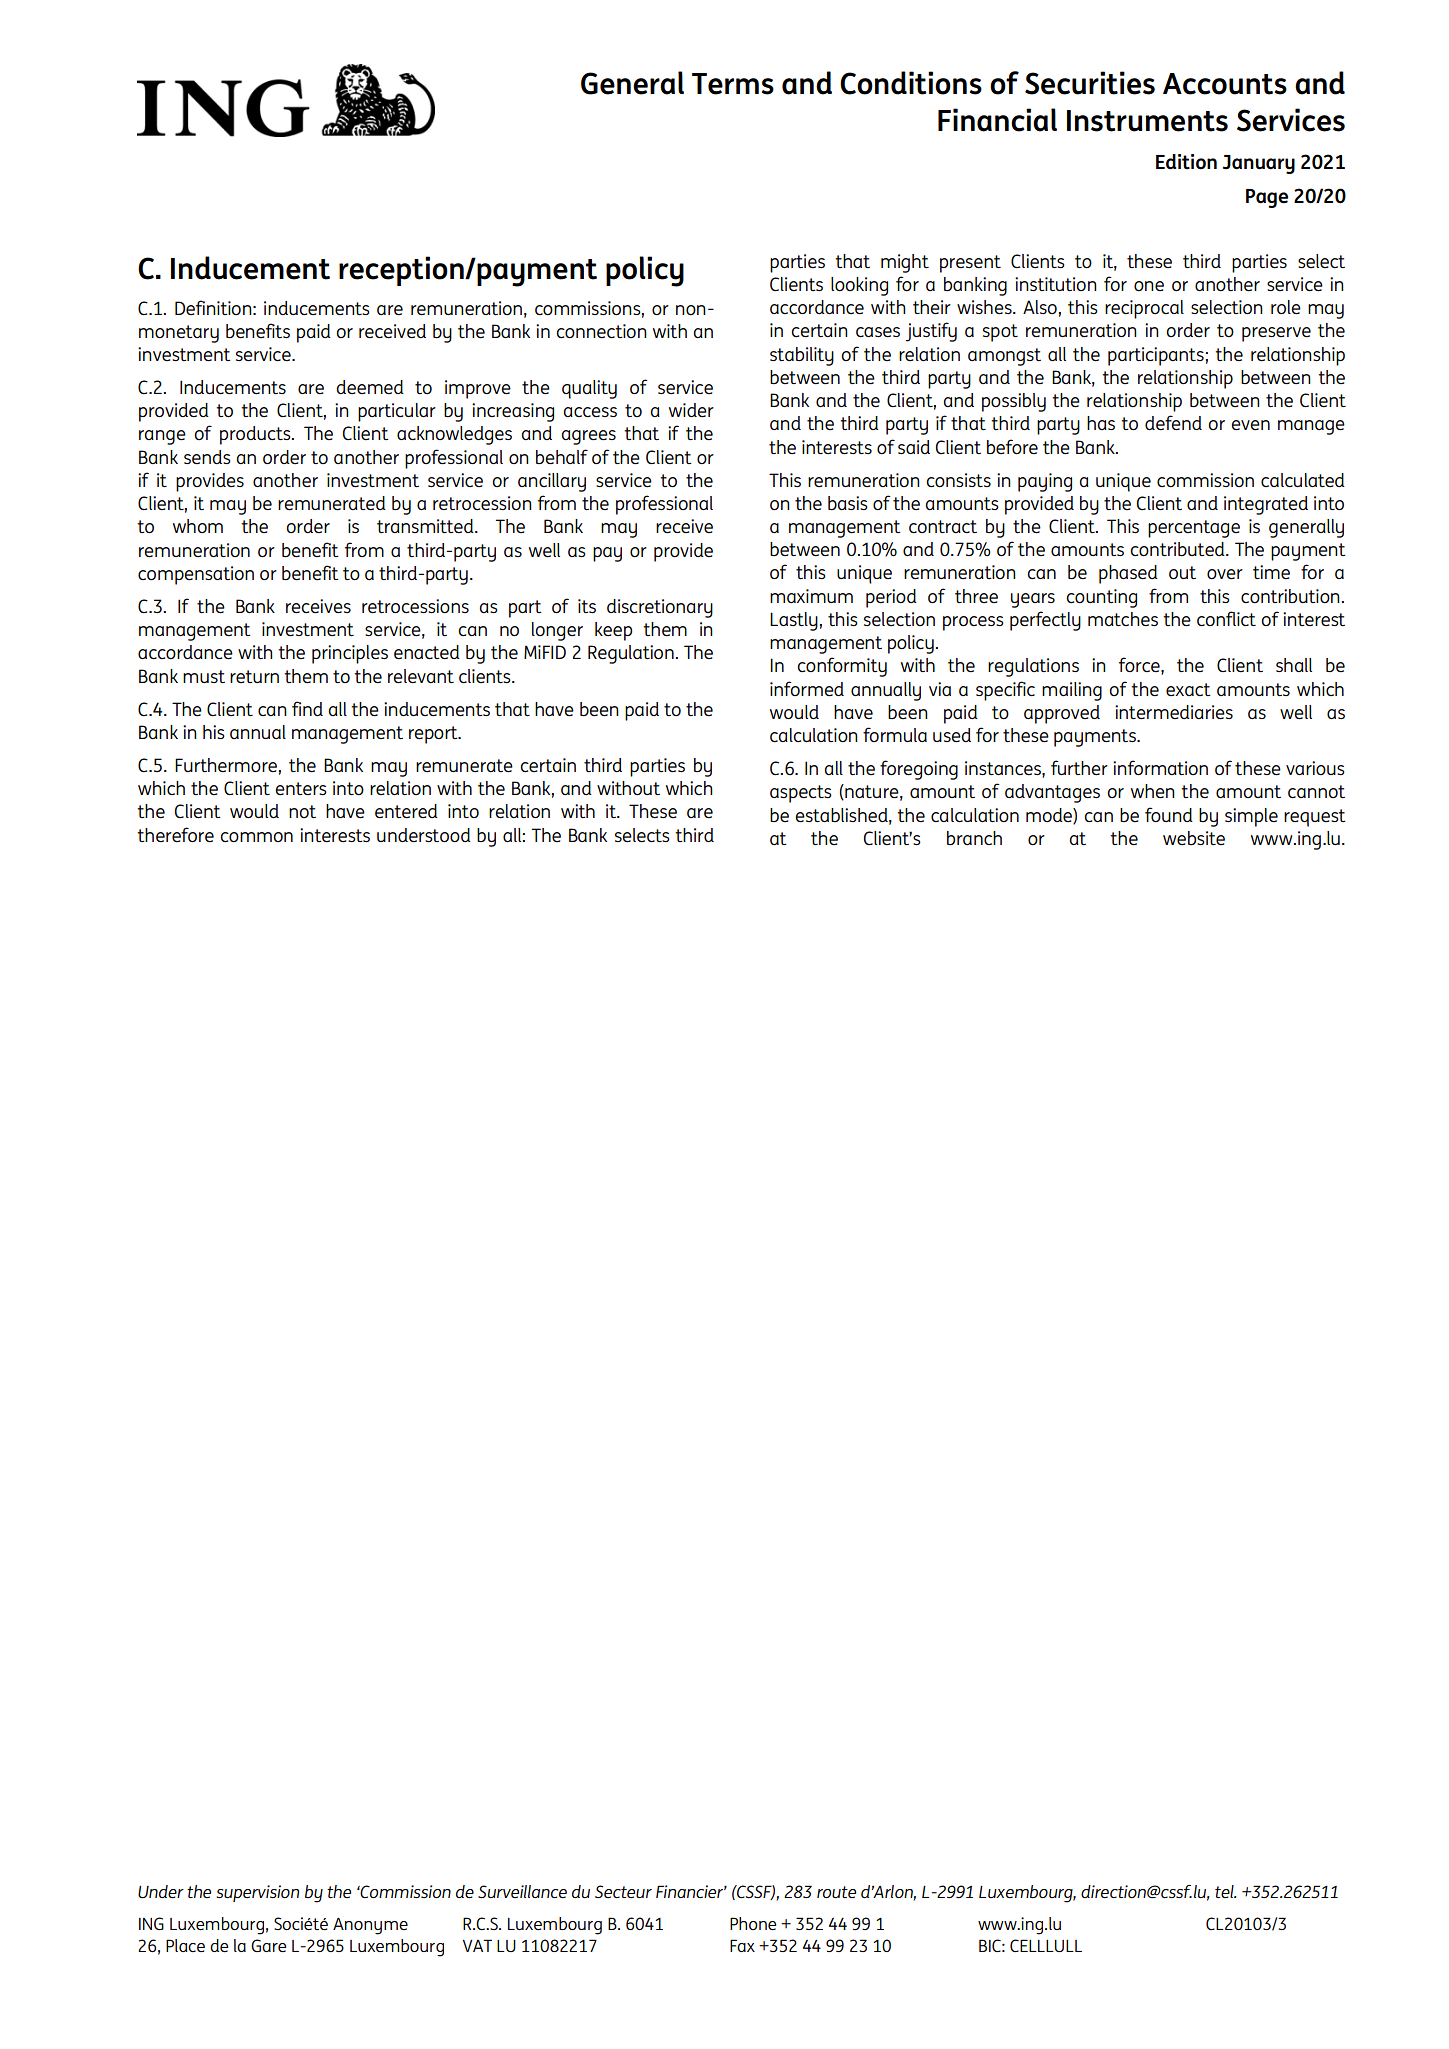  What do you see at coordinates (733, 84) in the screenshot?
I see `Terms` at bounding box center [733, 84].
